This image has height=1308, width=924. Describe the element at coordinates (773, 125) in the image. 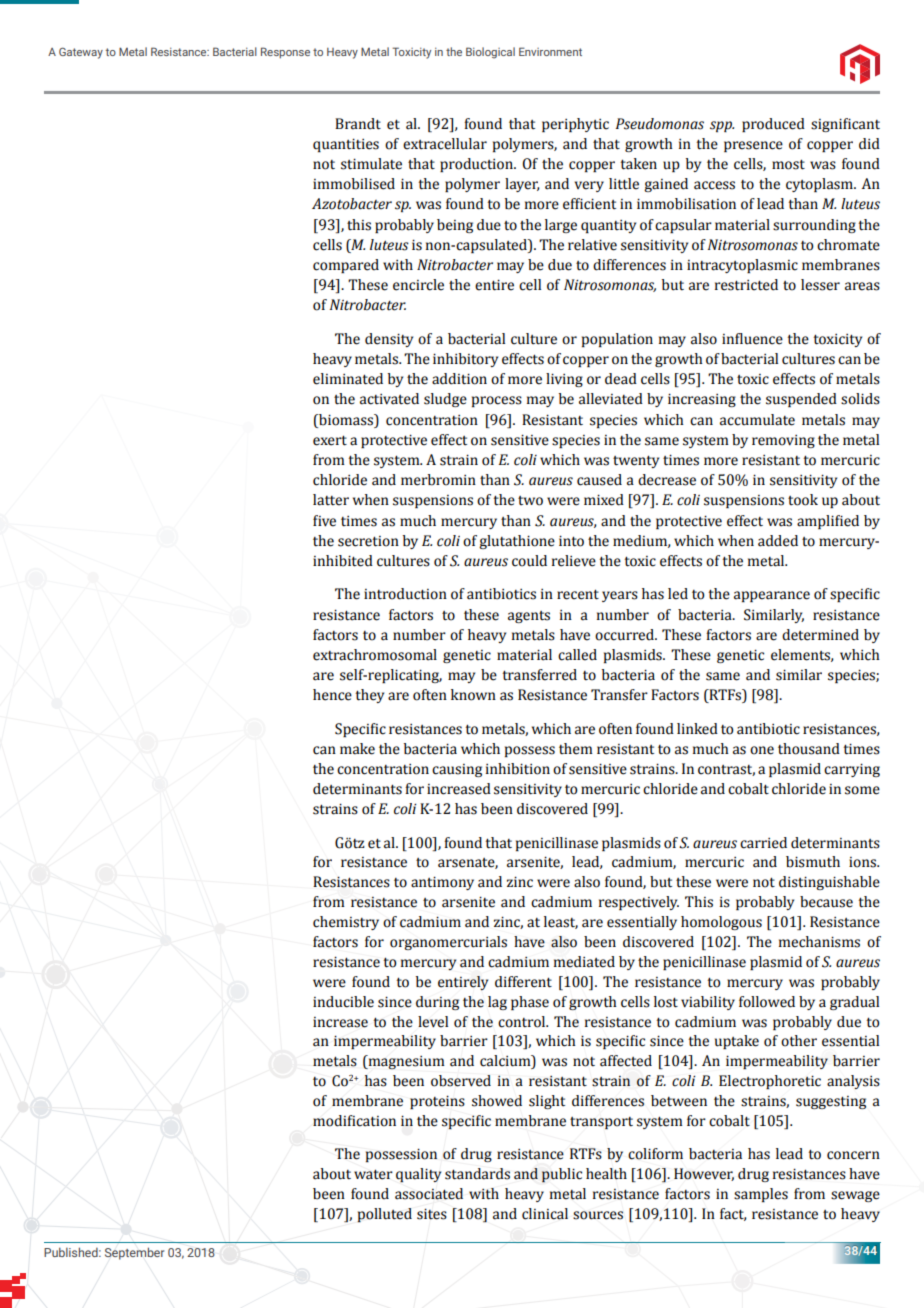

I see `produced` at that location.
